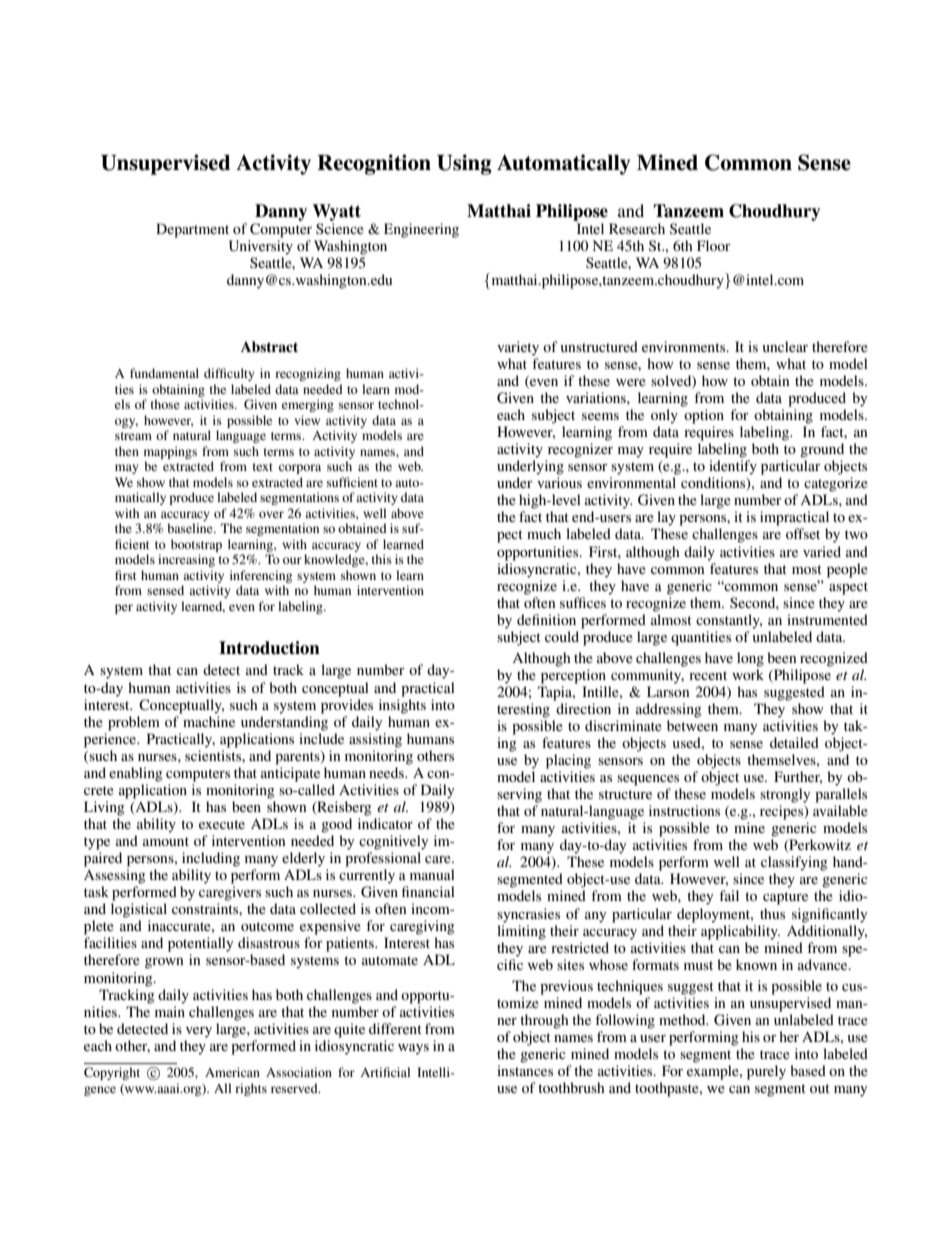 This screenshot has height=1233, width=952. Describe the element at coordinates (232, 1072) in the screenshot. I see `American` at that location.
